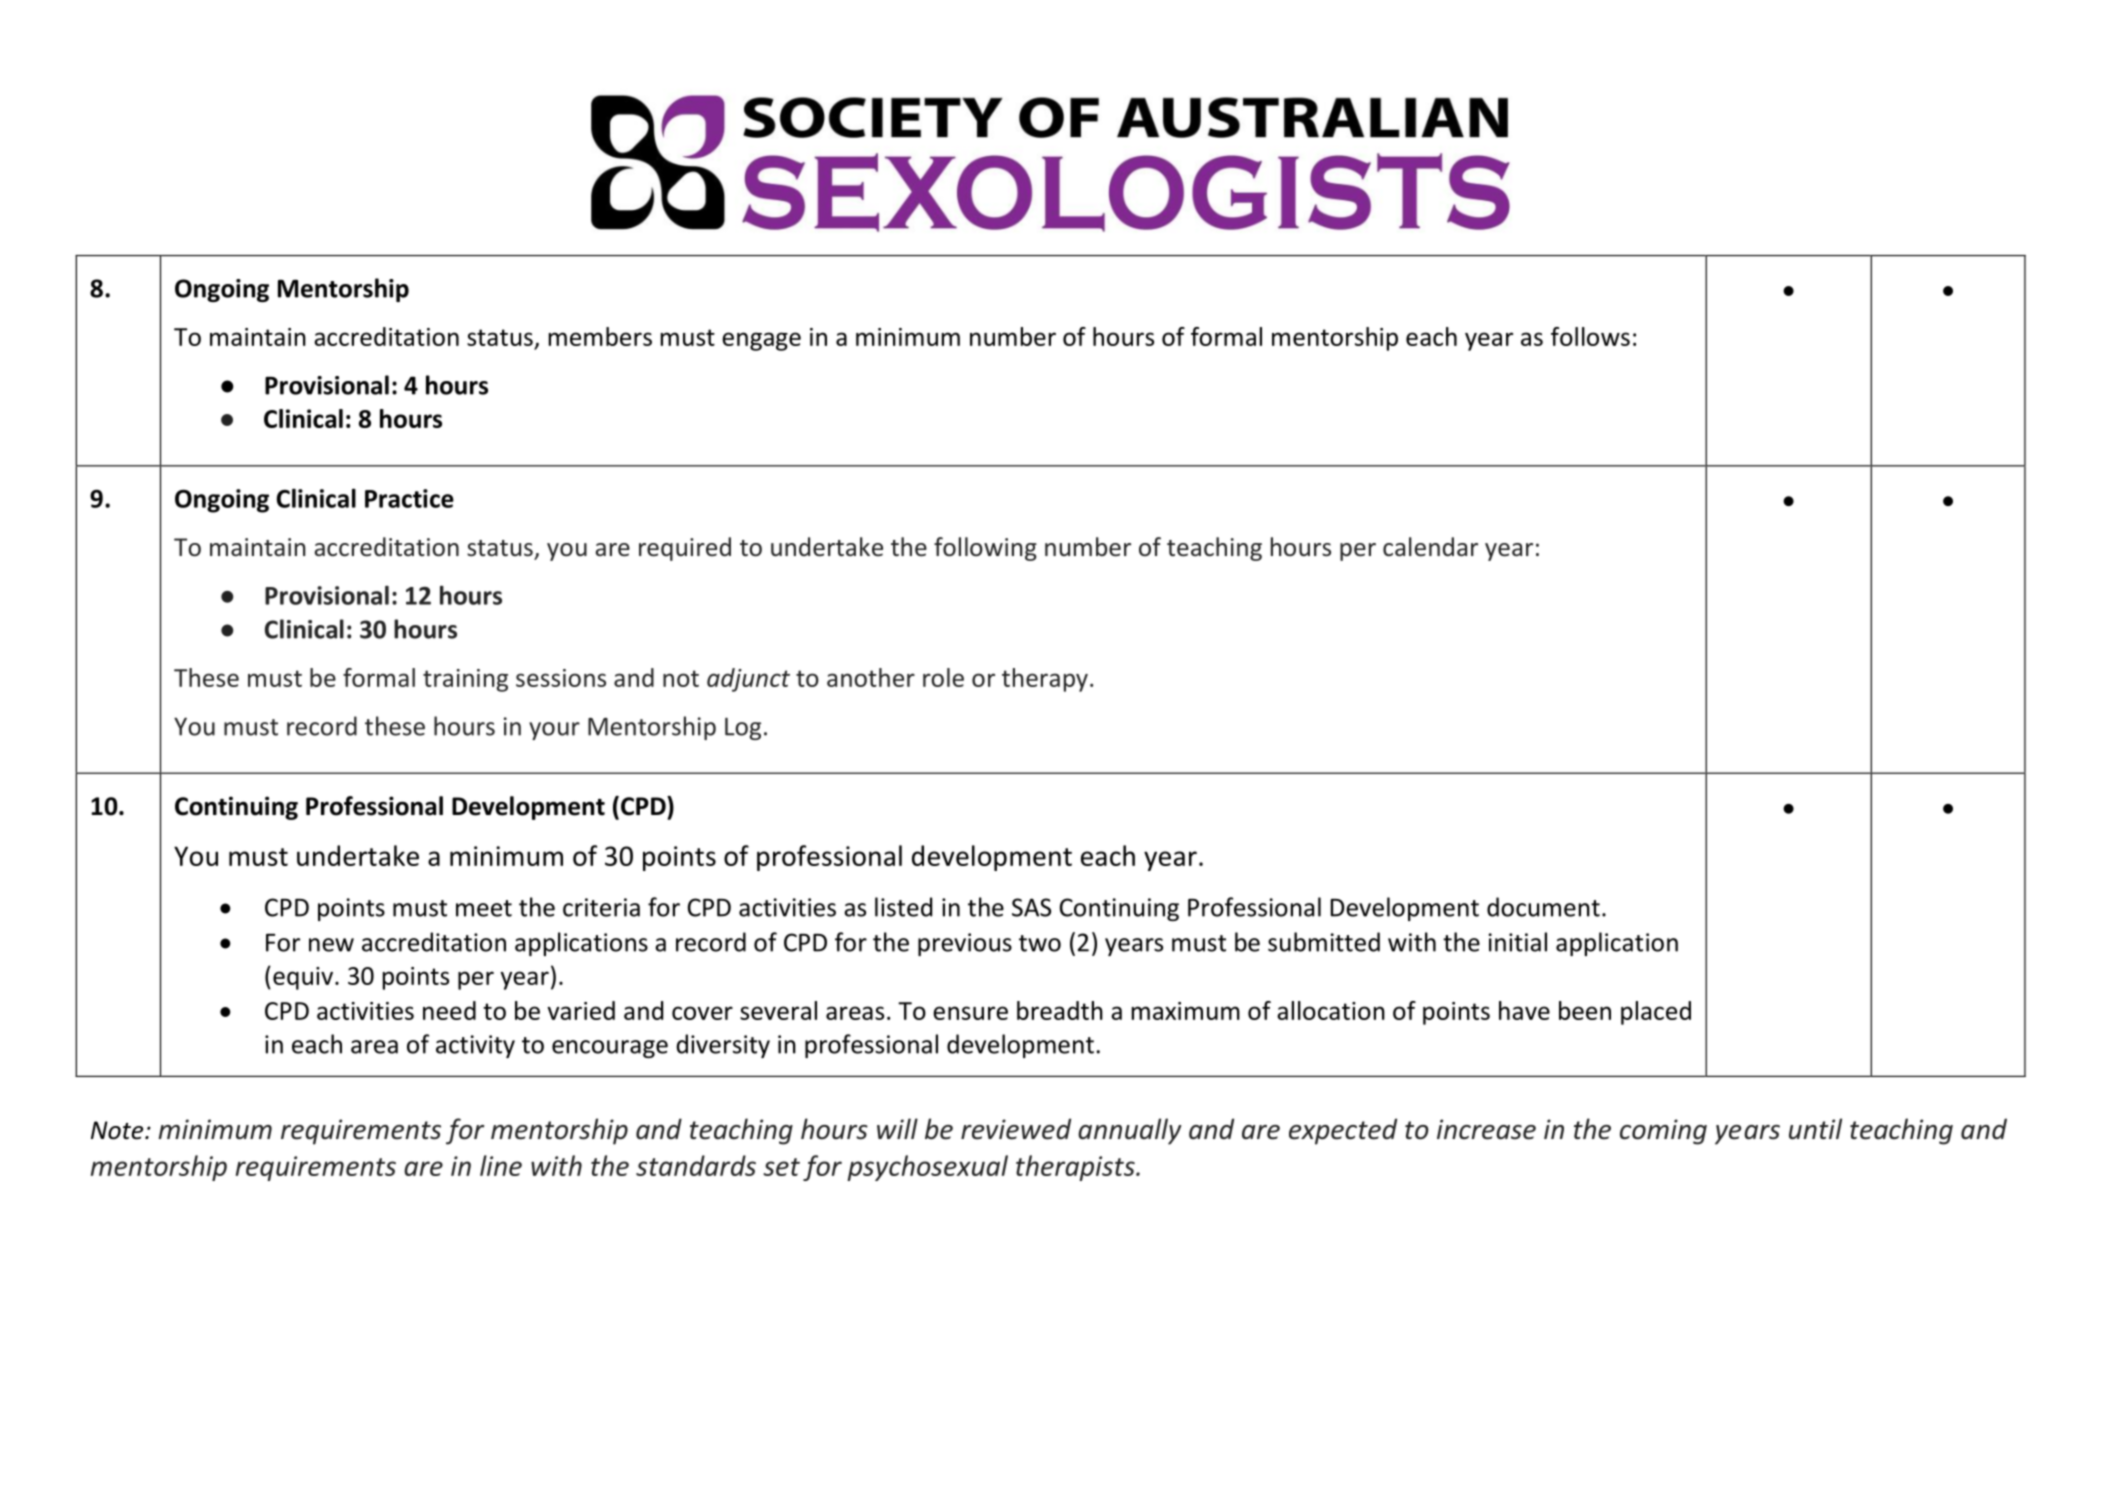 The image size is (2101, 1486). I want to click on members, so click(600, 336).
